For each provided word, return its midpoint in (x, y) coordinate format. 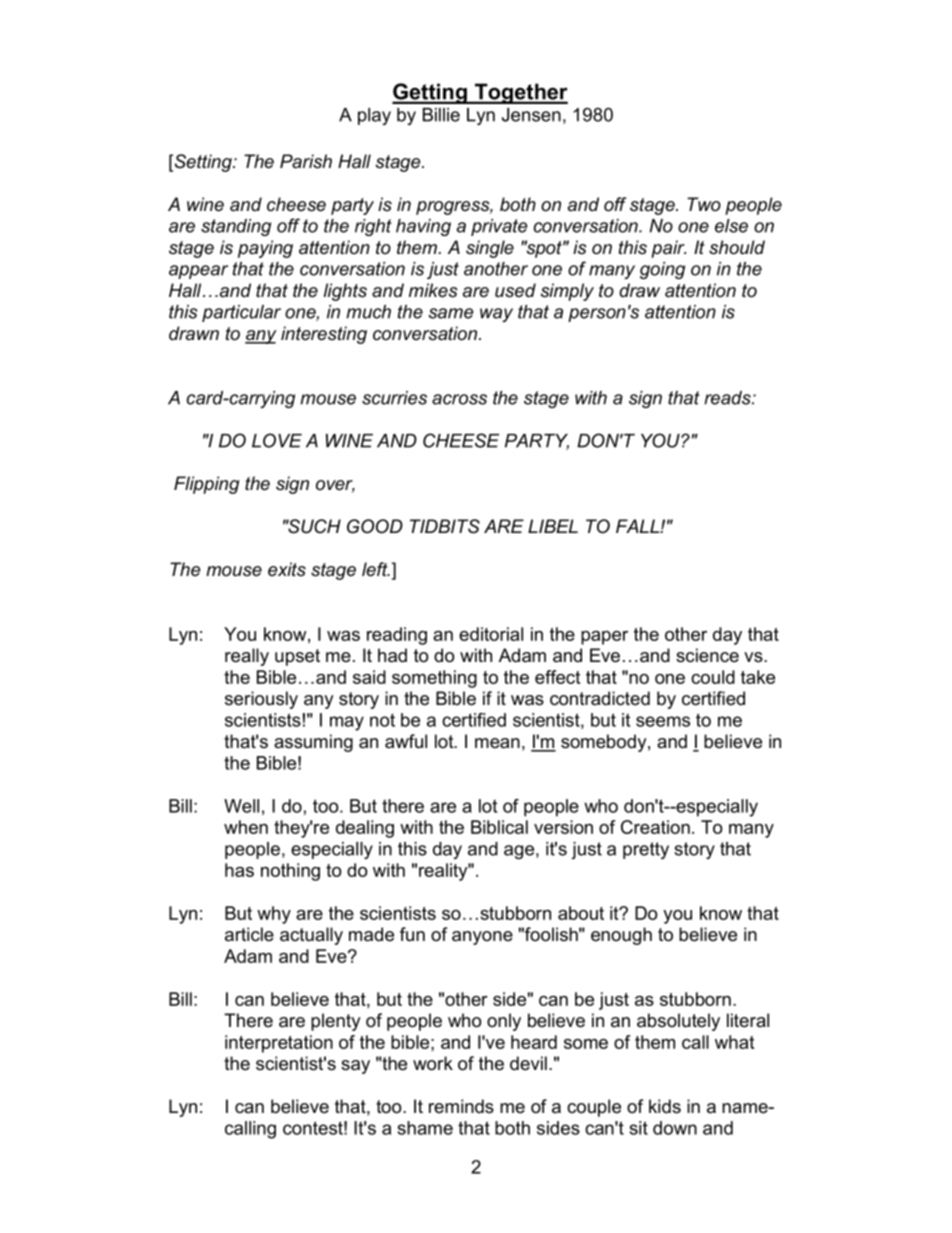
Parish (306, 161)
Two (704, 204)
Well (241, 806)
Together (520, 93)
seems (663, 721)
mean (497, 743)
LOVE (277, 440)
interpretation (279, 1044)
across (459, 399)
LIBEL (553, 526)
